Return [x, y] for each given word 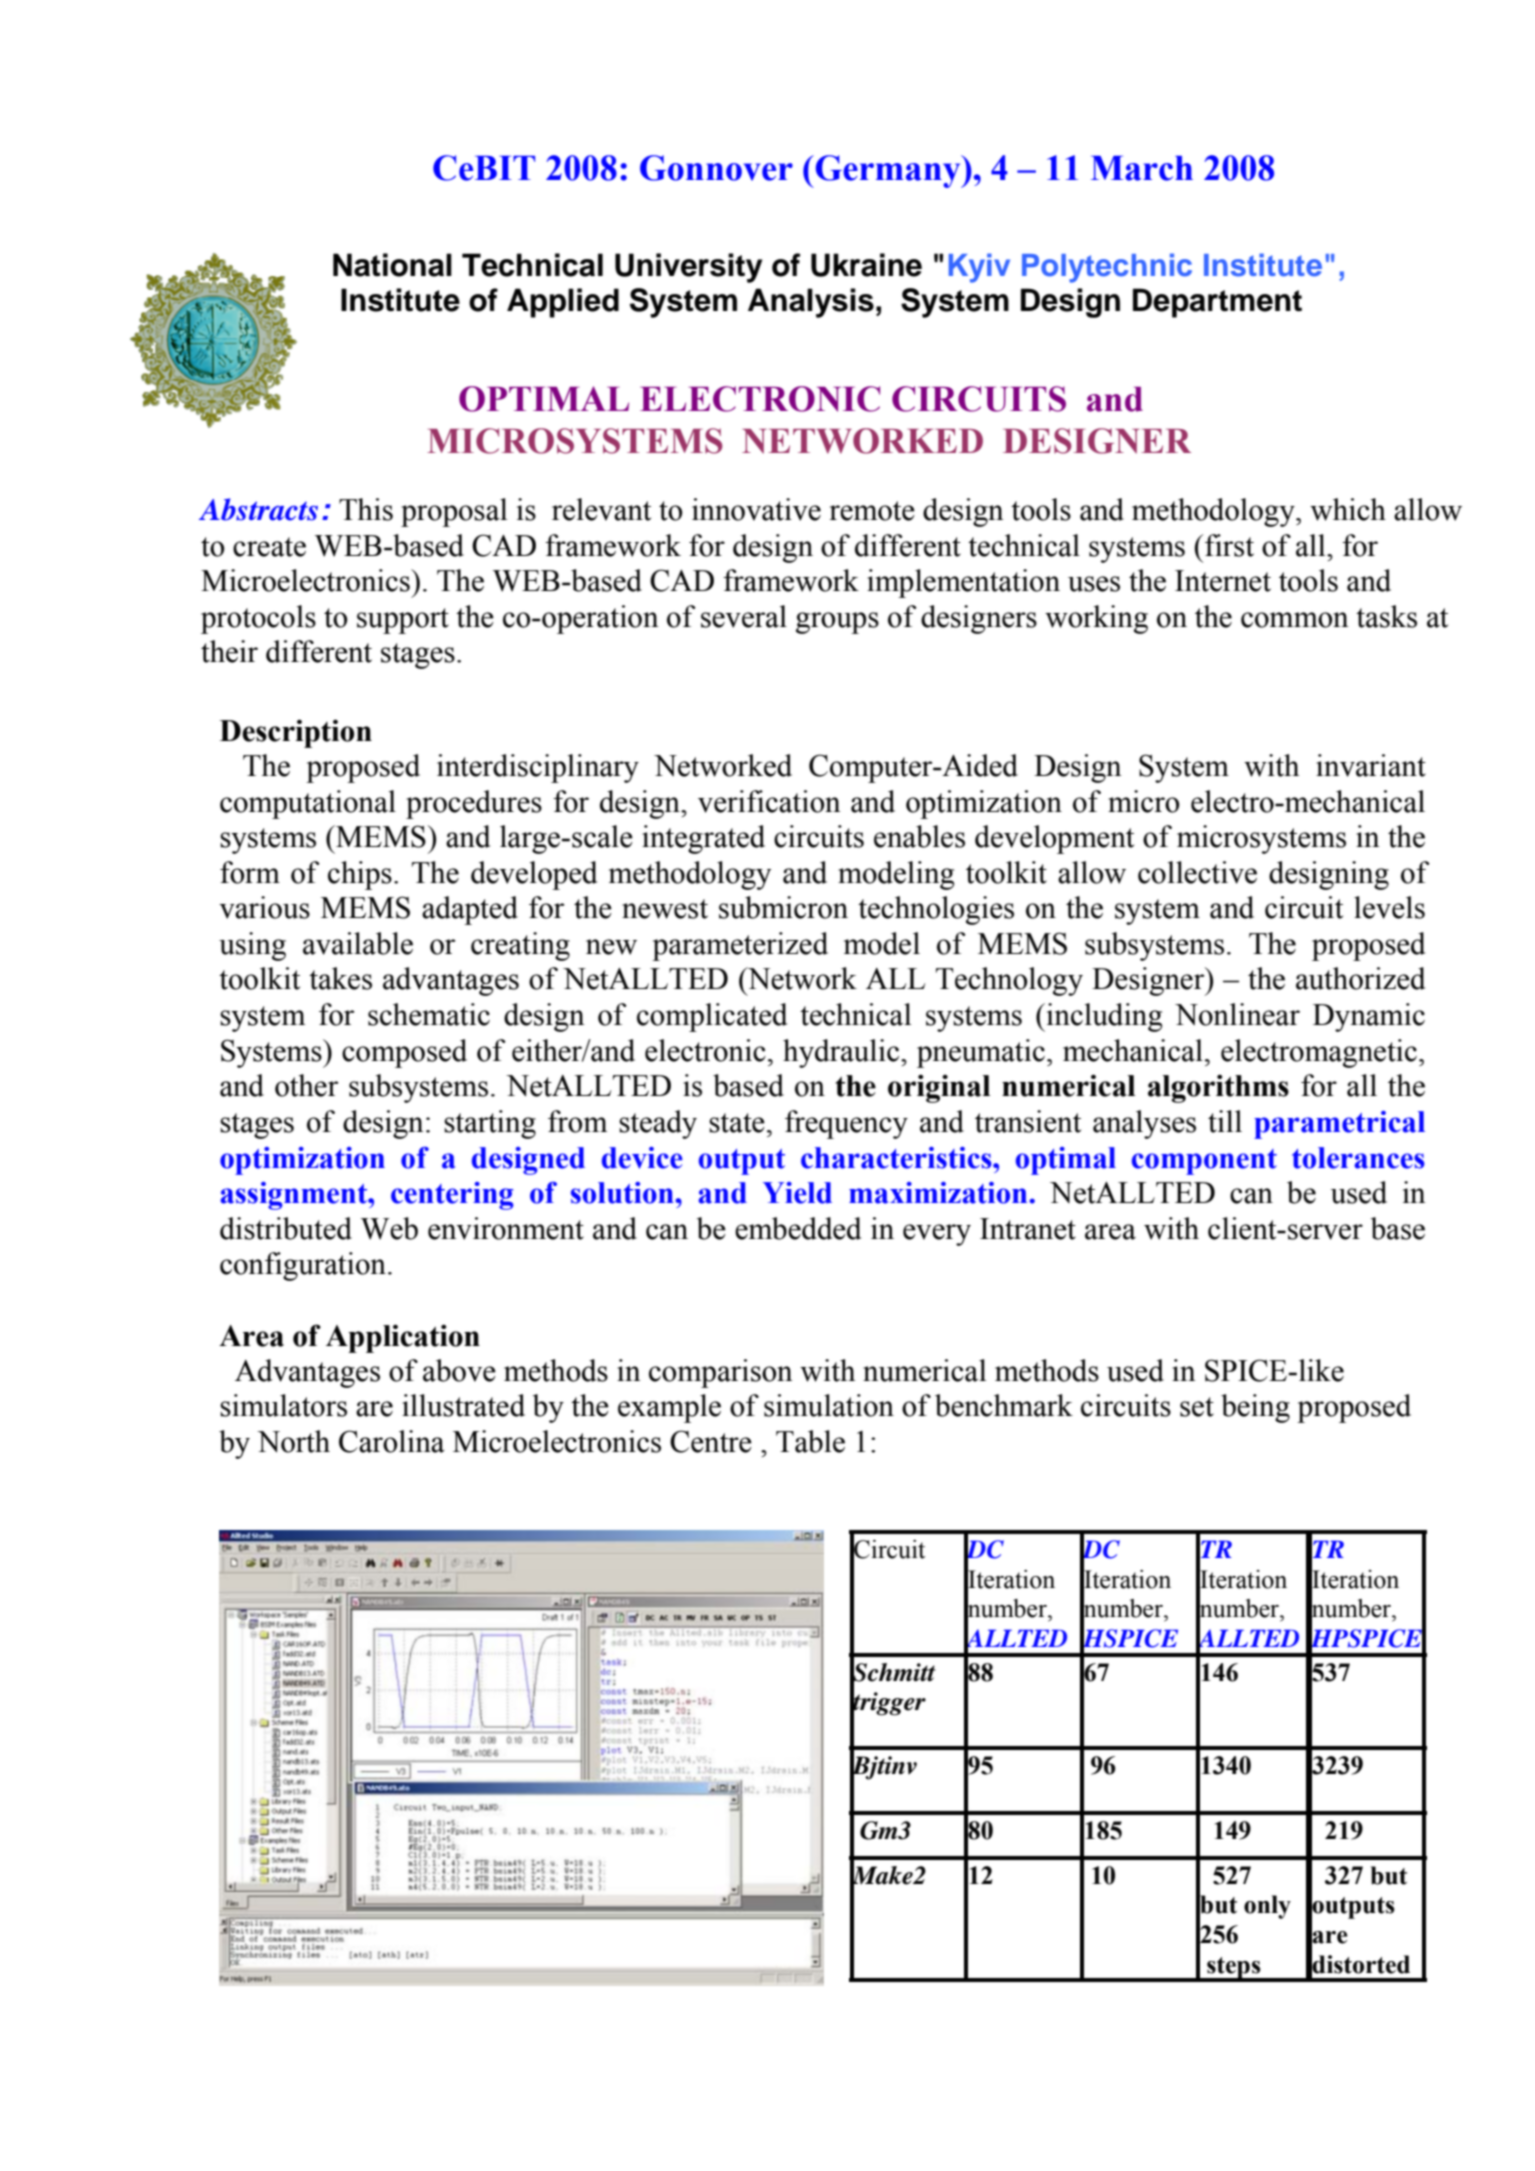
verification [769, 801]
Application [403, 1338]
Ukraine [866, 265]
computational [308, 804]
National [392, 265]
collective [1197, 872]
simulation [829, 1405]
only [1267, 1907]
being [1255, 1408]
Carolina [392, 1441]
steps [1234, 1969]
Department [1217, 303]
